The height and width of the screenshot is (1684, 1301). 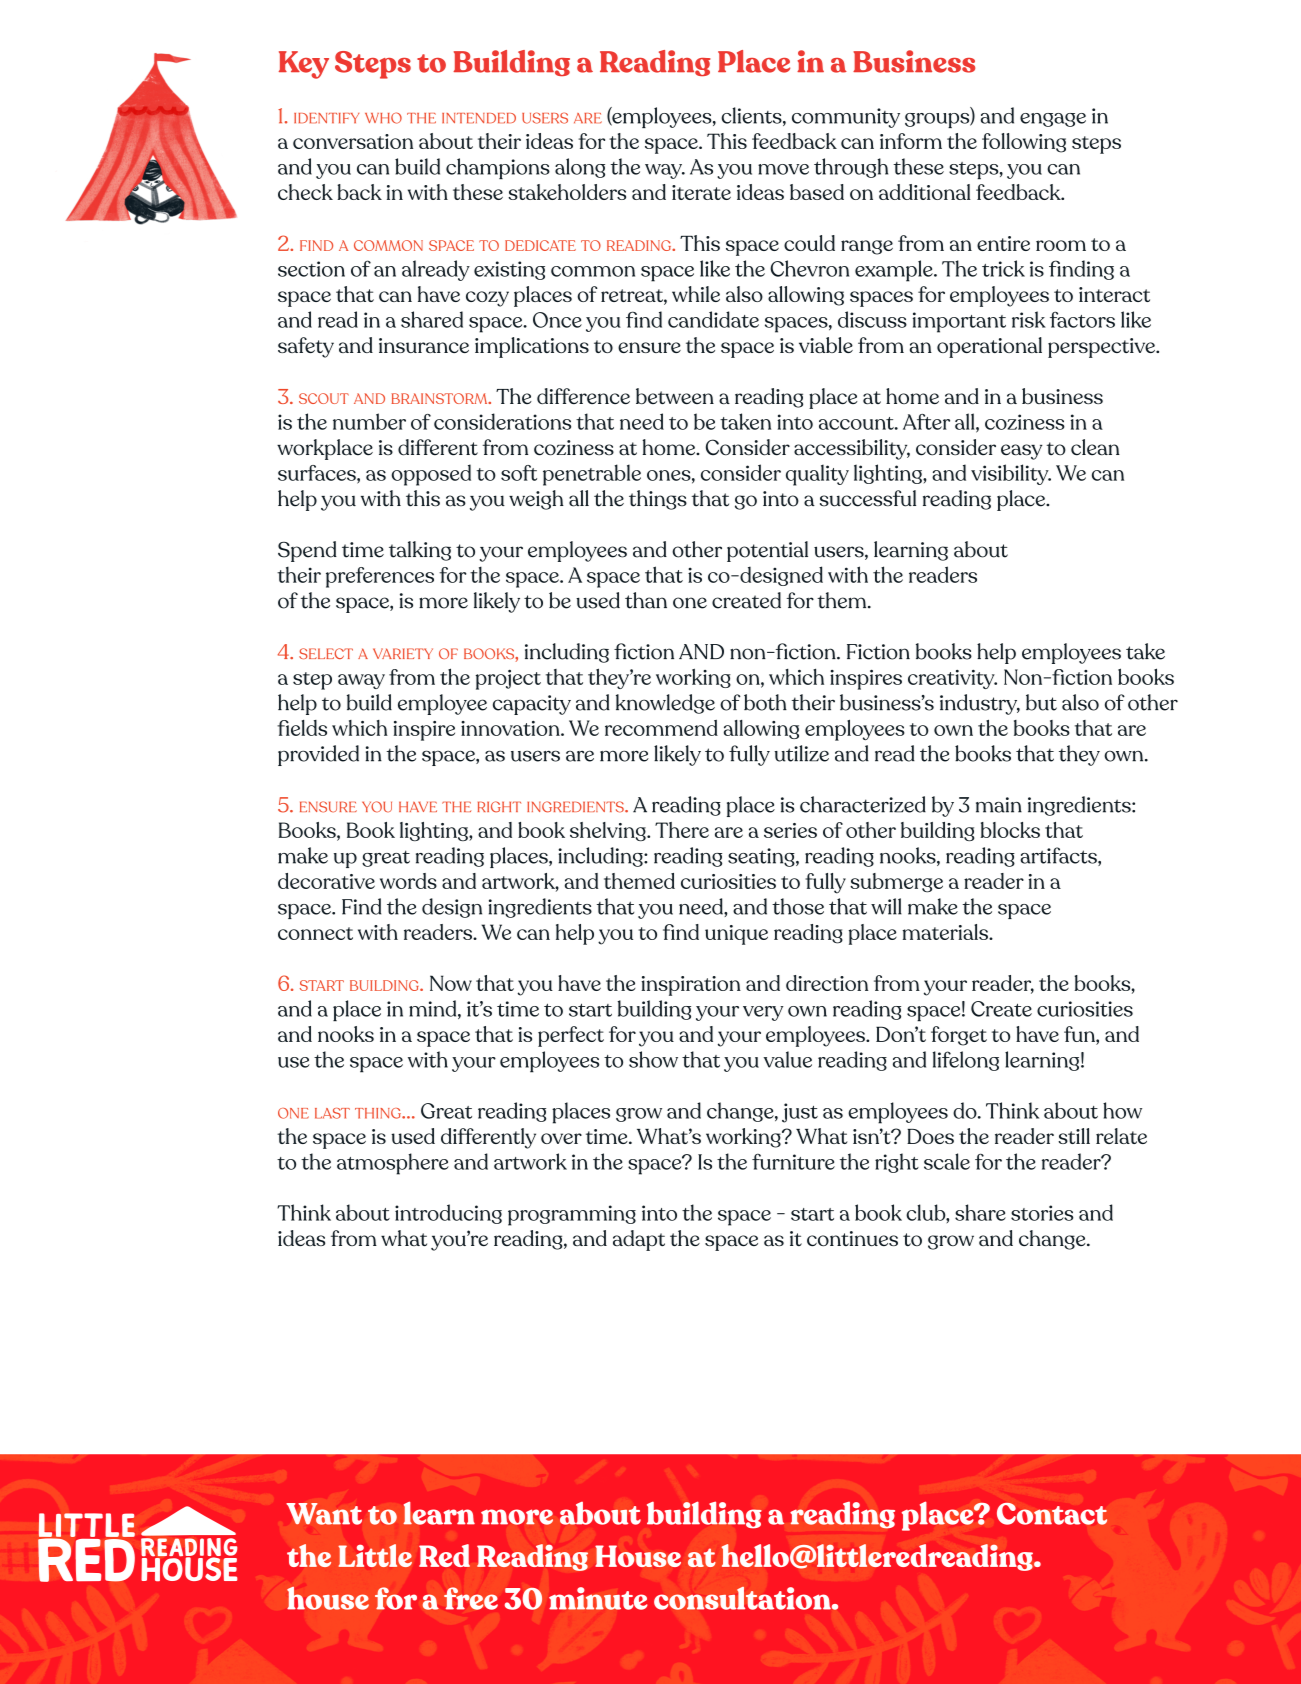 I want to click on iterate, so click(x=701, y=192).
